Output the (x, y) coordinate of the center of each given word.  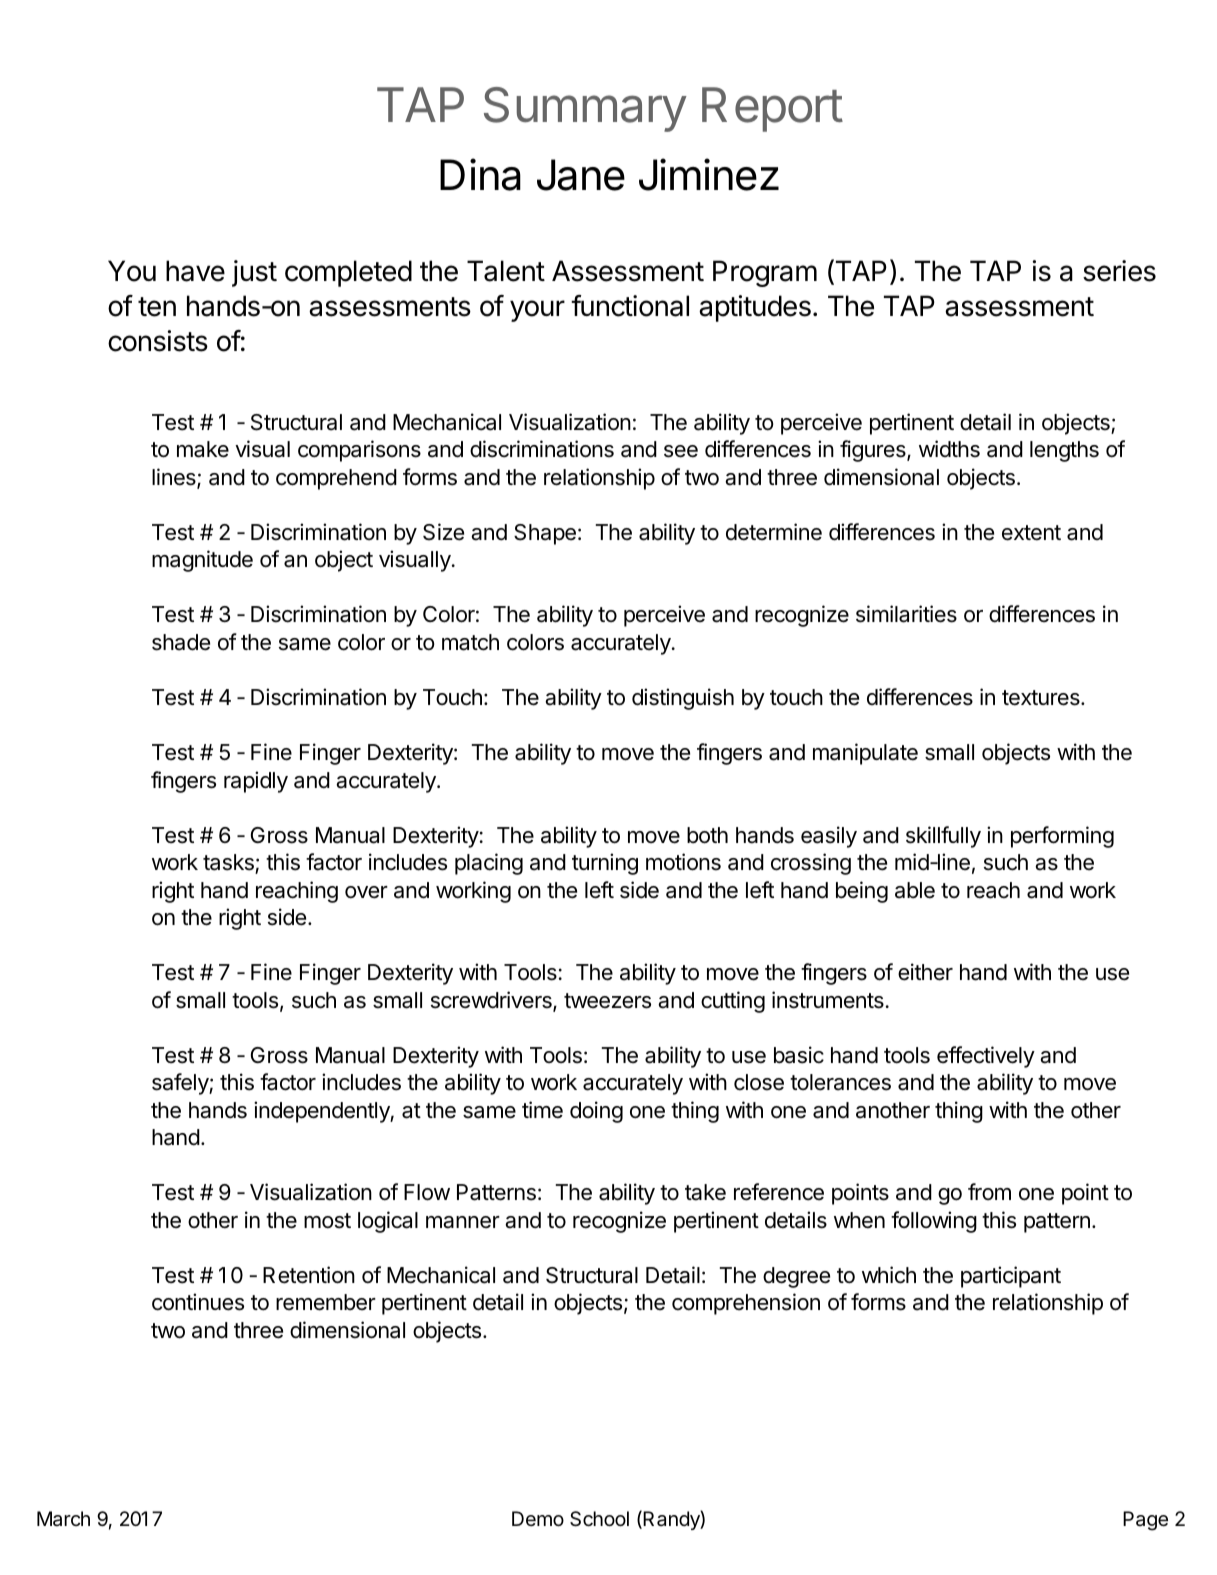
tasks (228, 862)
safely (181, 1084)
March (63, 1519)
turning (605, 864)
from (989, 1191)
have (195, 271)
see (681, 451)
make (203, 449)
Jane (581, 175)
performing (1062, 837)
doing (596, 1112)
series (1119, 271)
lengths (1064, 451)
